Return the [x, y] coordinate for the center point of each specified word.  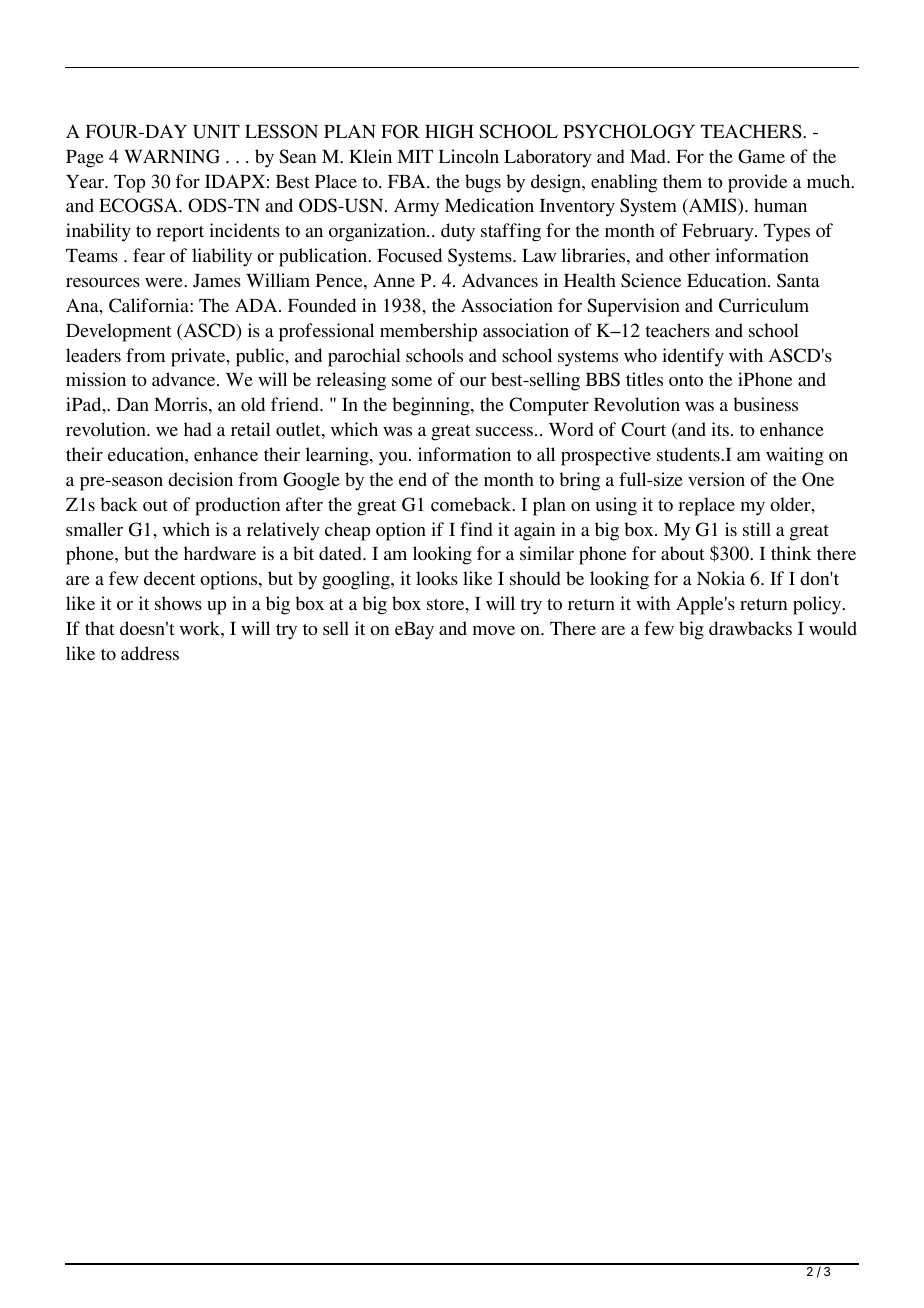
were [165, 282]
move [494, 630]
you [394, 459]
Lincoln [469, 156]
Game [761, 156]
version [716, 479]
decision [200, 479]
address [150, 653]
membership [428, 332]
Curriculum [764, 305]
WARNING [172, 156]
